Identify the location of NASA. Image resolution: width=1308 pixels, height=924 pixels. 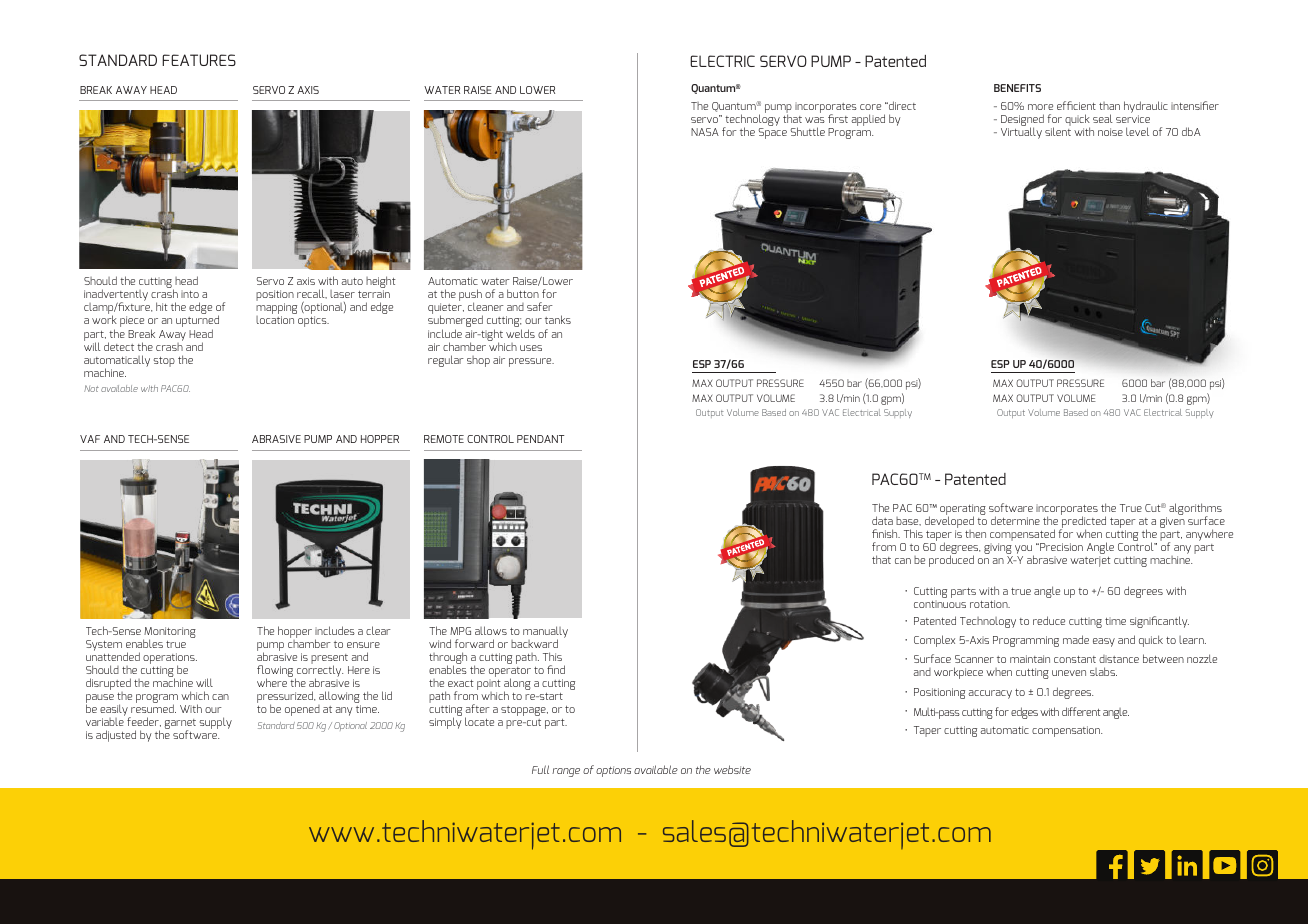
(705, 132).
